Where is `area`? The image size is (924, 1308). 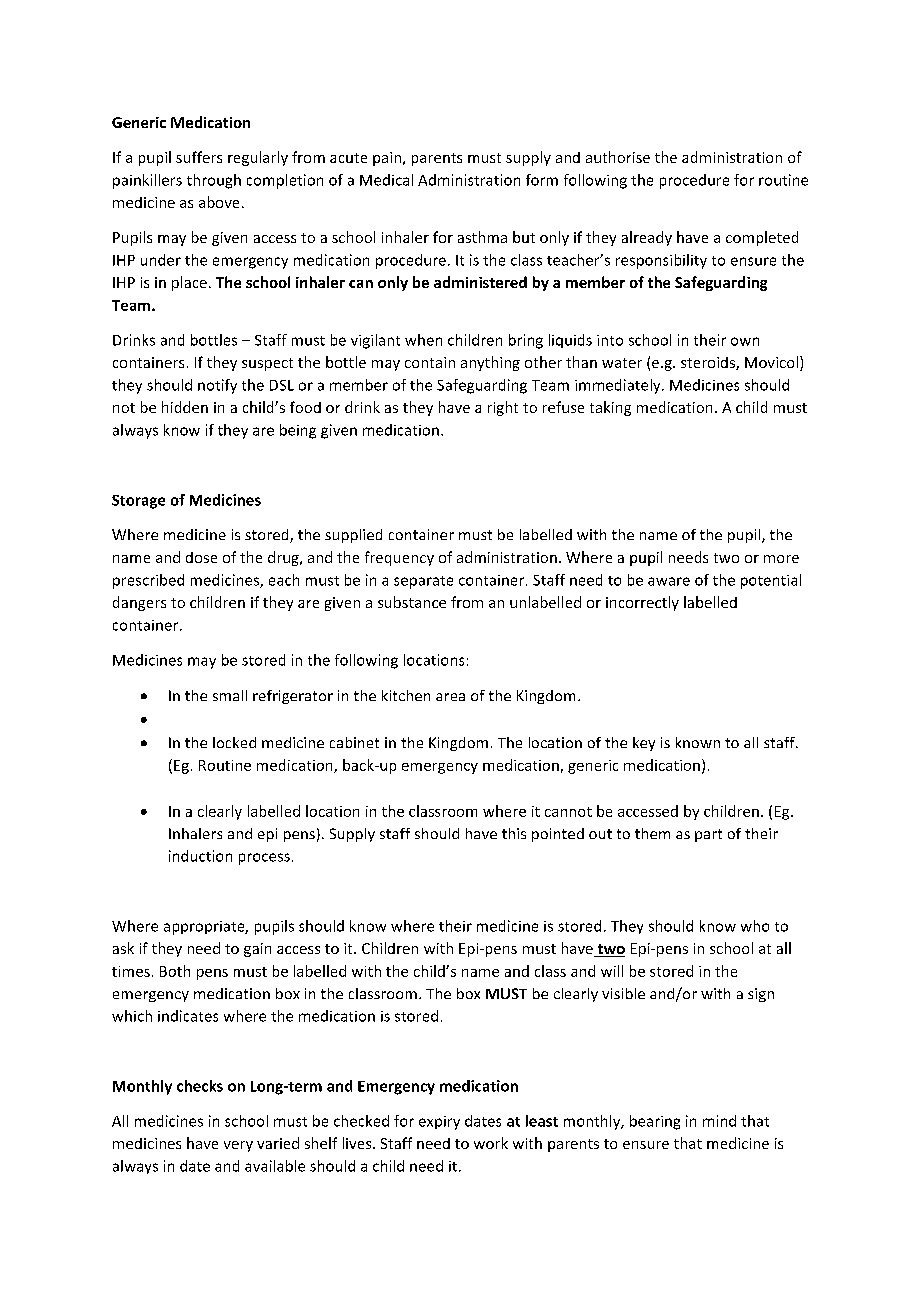 area is located at coordinates (450, 697).
